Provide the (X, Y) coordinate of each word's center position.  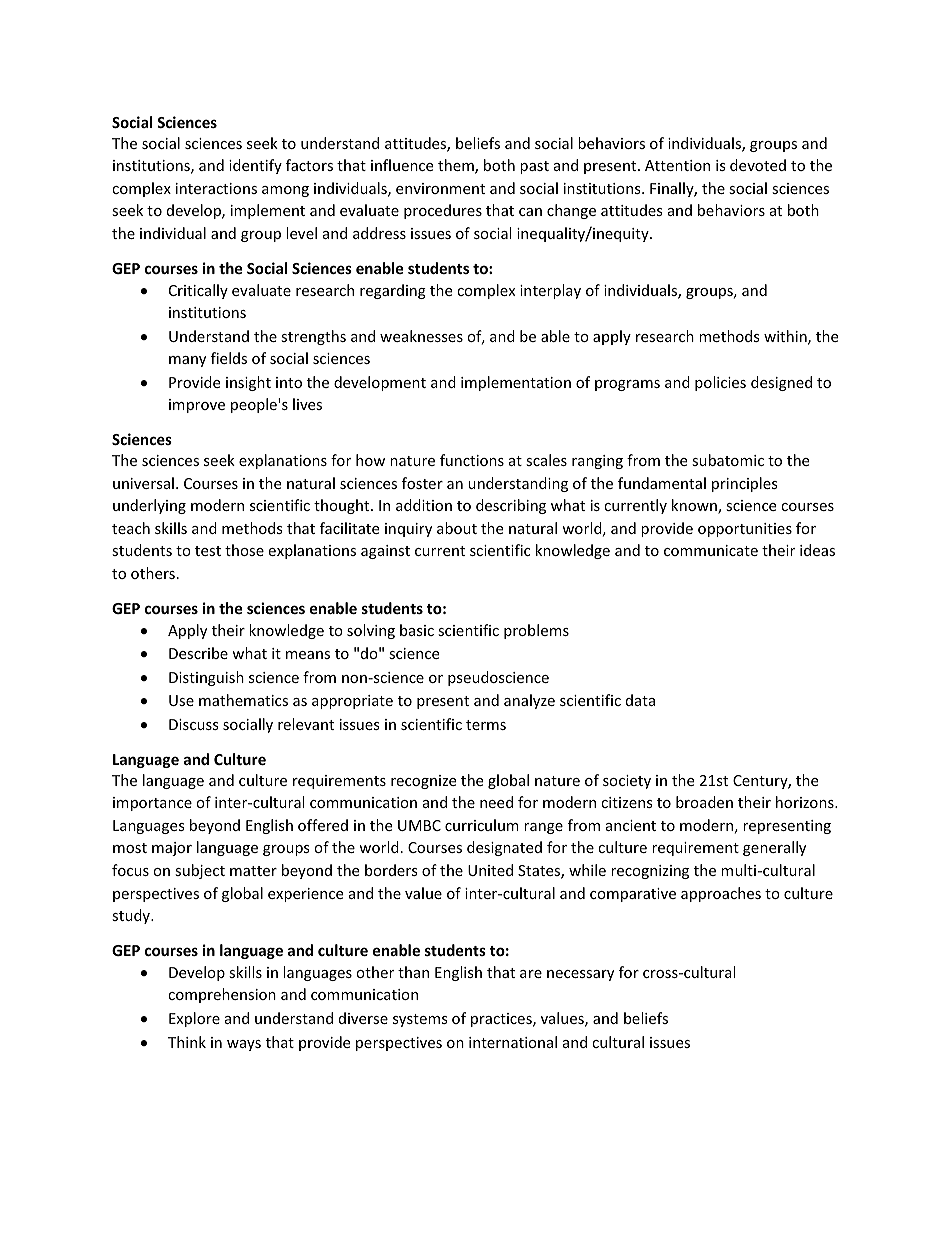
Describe (198, 653)
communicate (711, 550)
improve (197, 406)
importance (152, 804)
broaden (704, 802)
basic (417, 630)
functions (472, 460)
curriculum (482, 825)
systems (420, 1020)
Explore (194, 1019)
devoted (758, 165)
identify (255, 166)
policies (720, 383)
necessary (580, 975)
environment (440, 188)
